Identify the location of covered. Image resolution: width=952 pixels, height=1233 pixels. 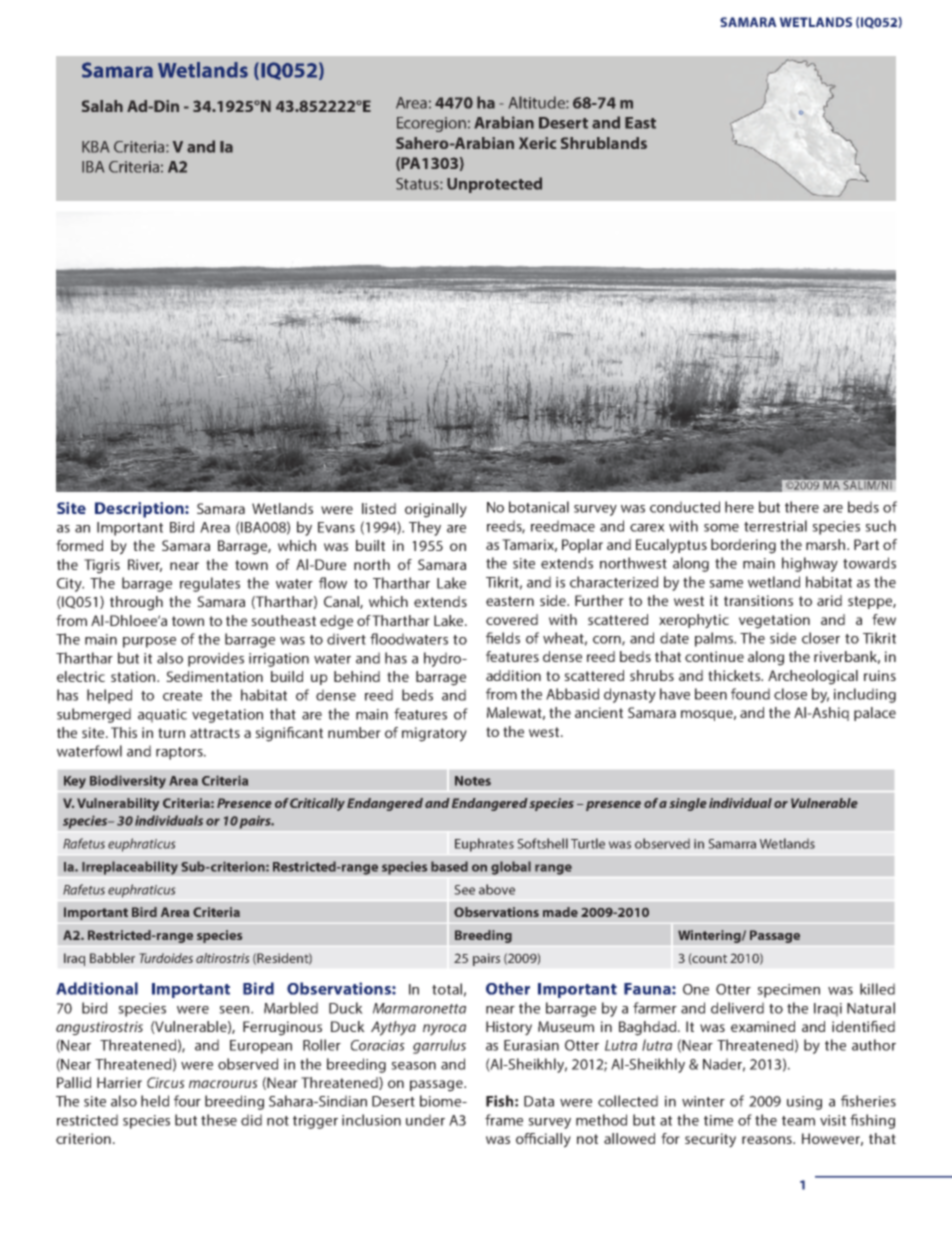
(512, 619).
